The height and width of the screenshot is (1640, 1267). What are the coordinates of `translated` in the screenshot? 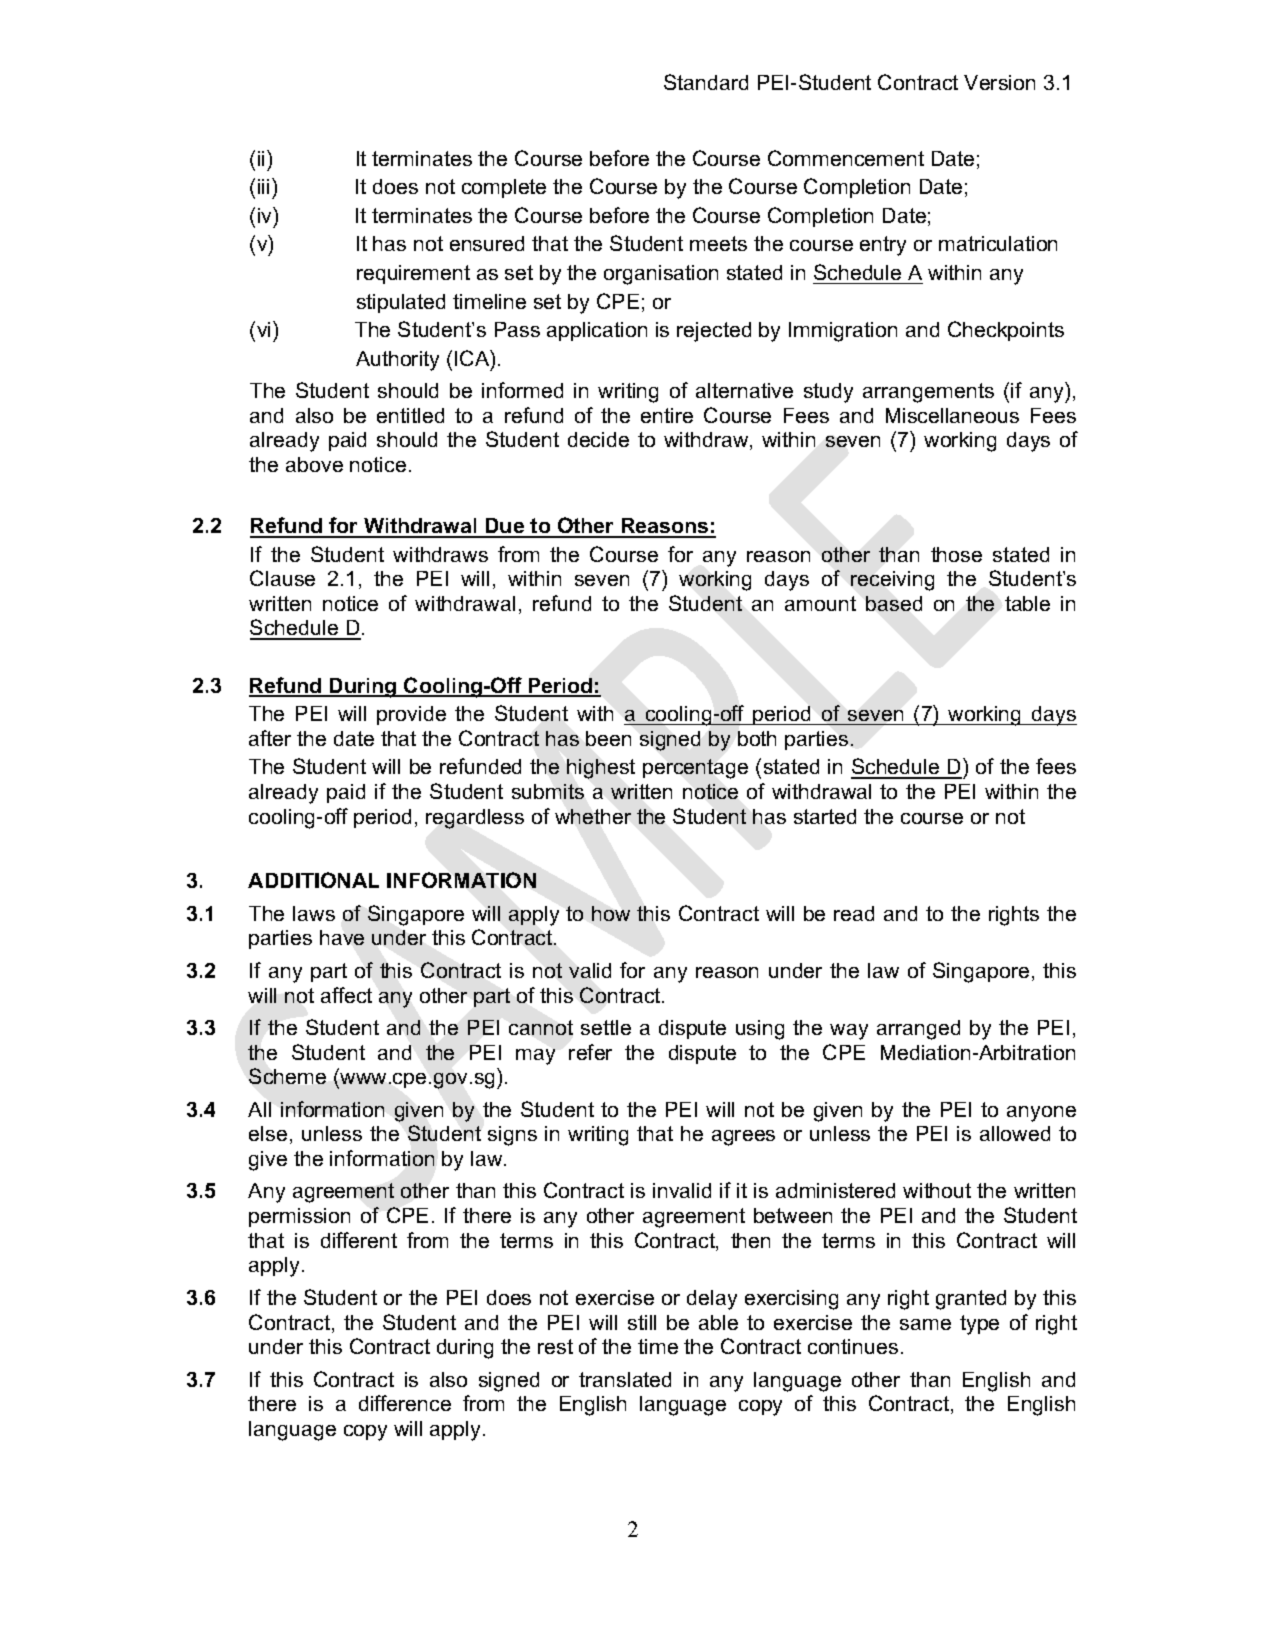 It's located at (625, 1379).
